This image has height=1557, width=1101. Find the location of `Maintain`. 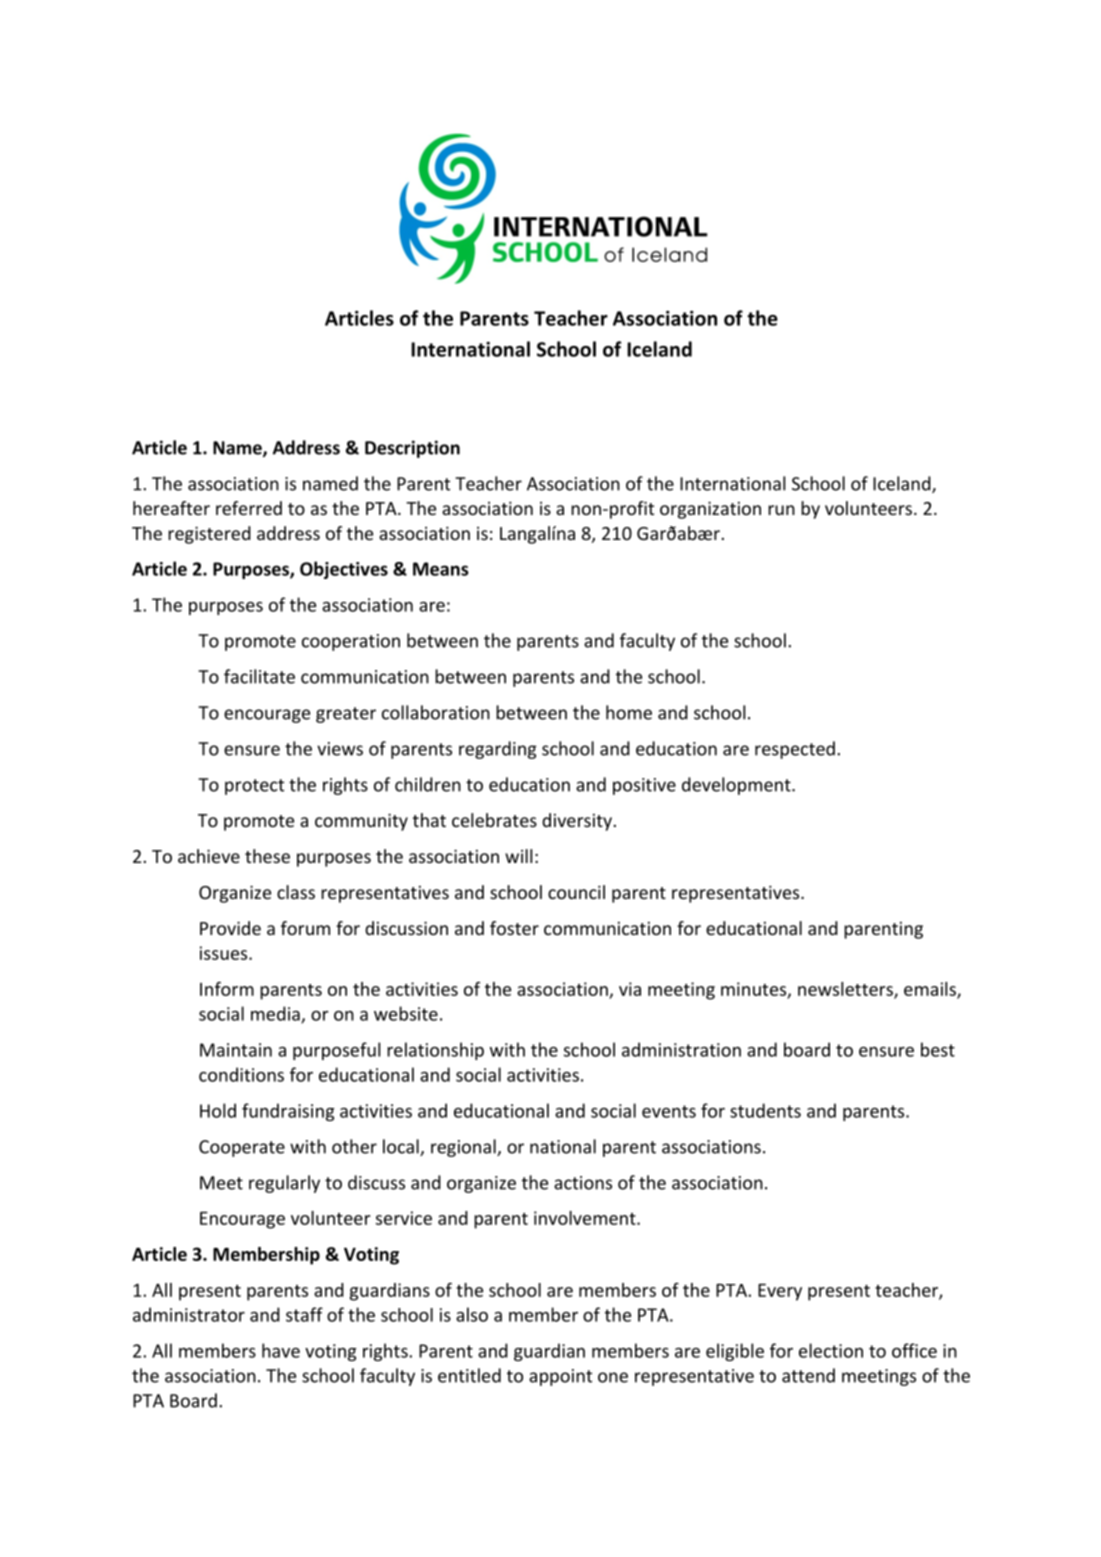

Maintain is located at coordinates (236, 1050).
